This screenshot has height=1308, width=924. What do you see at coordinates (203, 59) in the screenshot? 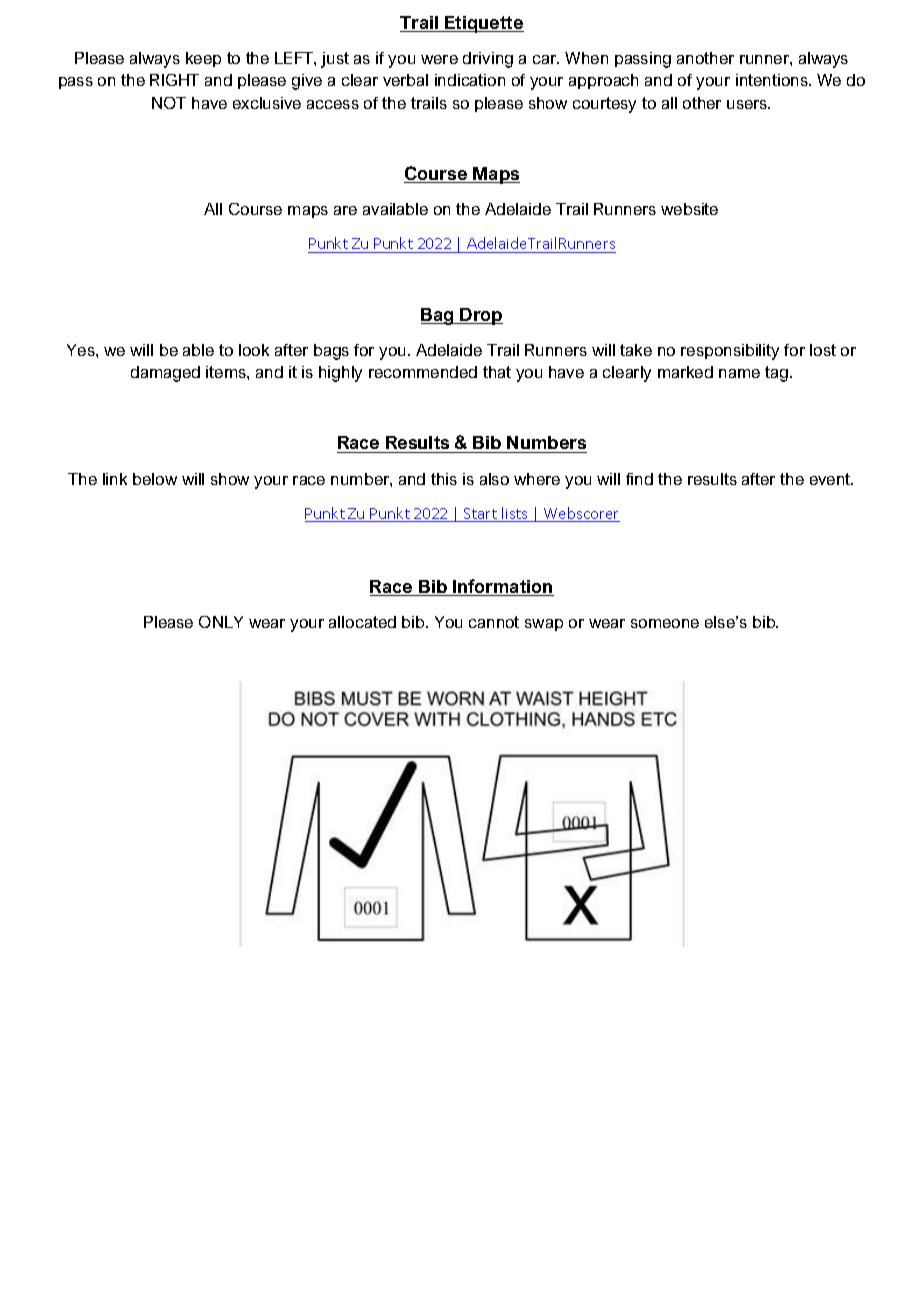
I see `keep` at bounding box center [203, 59].
